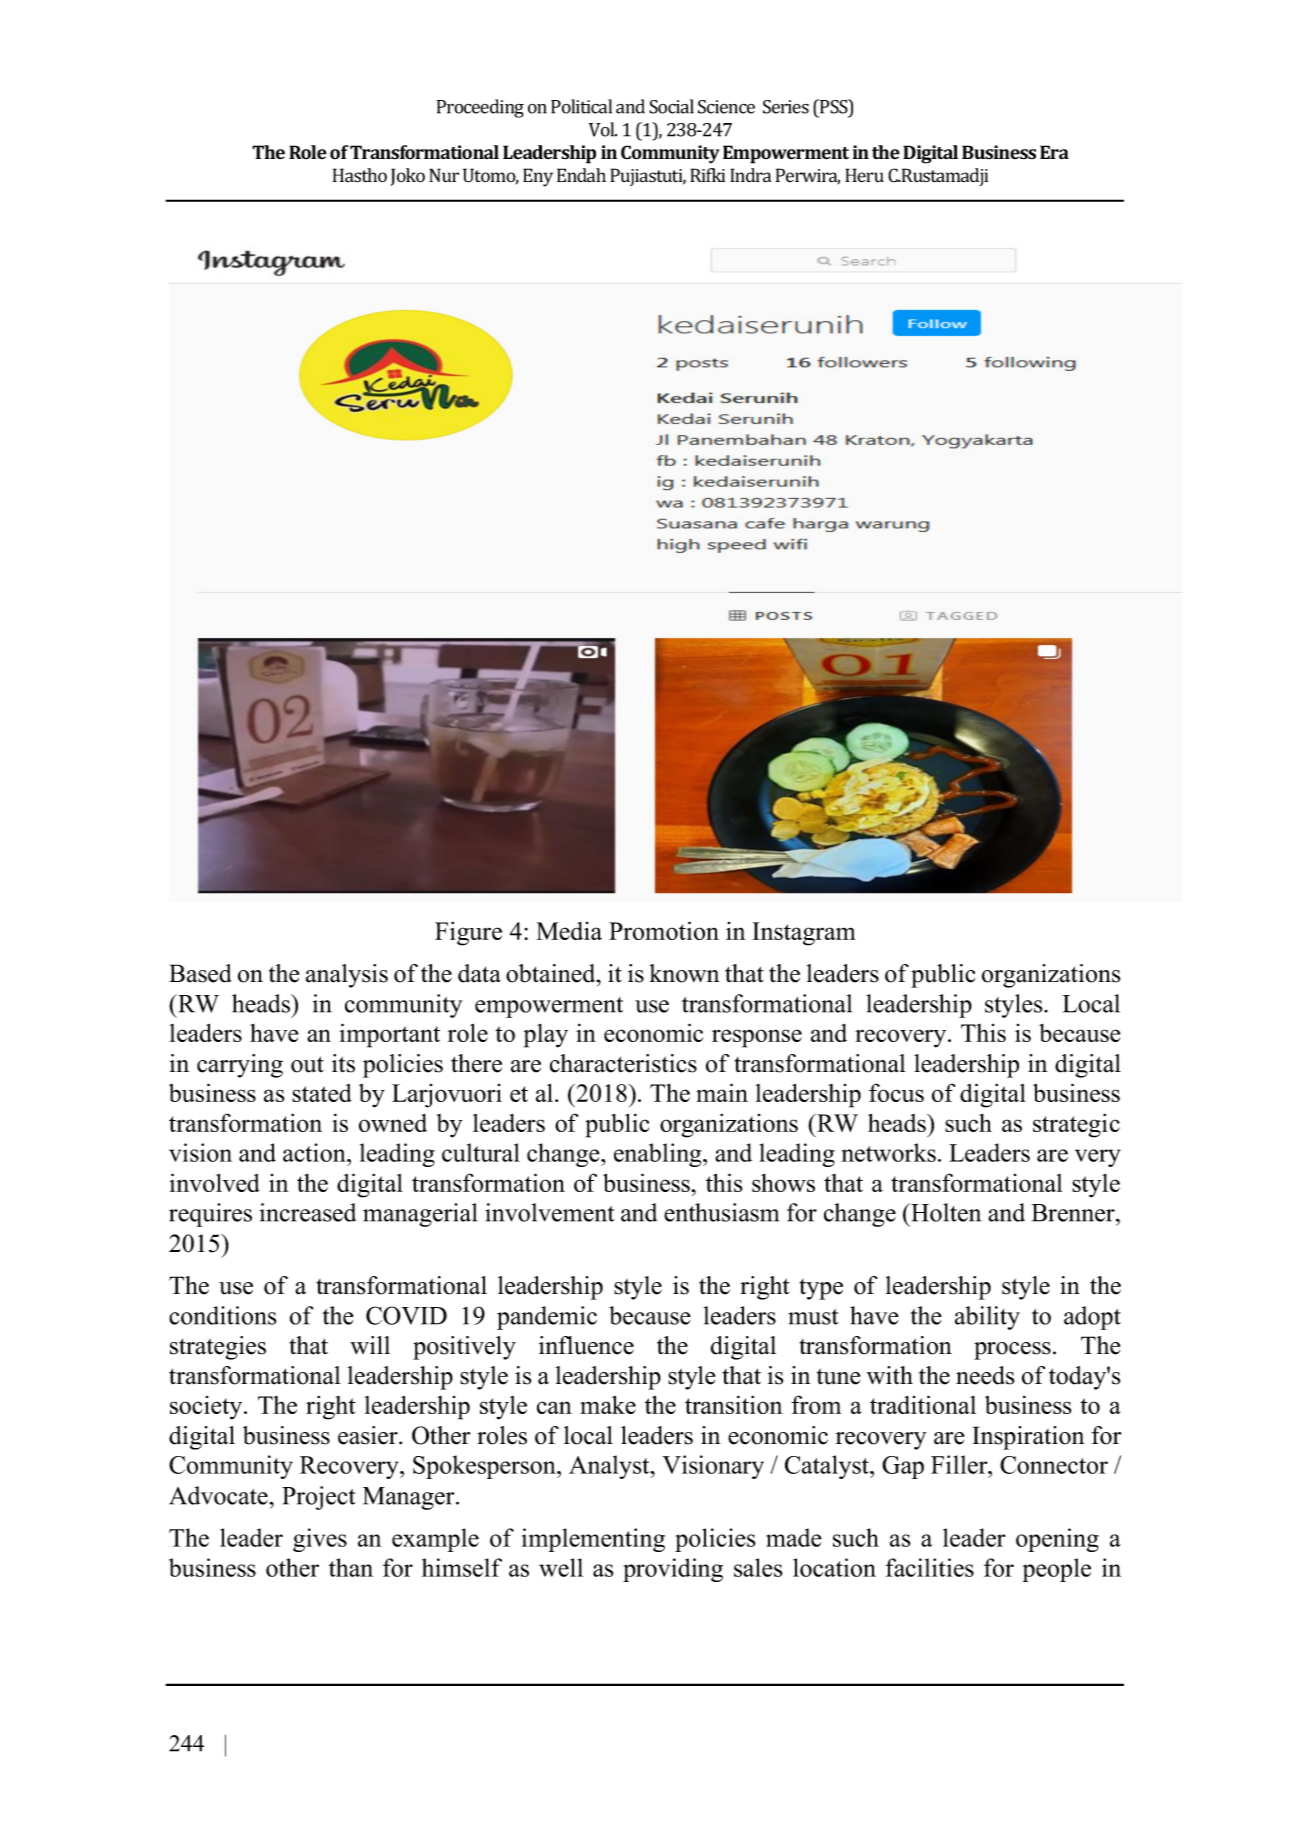 The image size is (1289, 1825). I want to click on focus, so click(896, 1092).
